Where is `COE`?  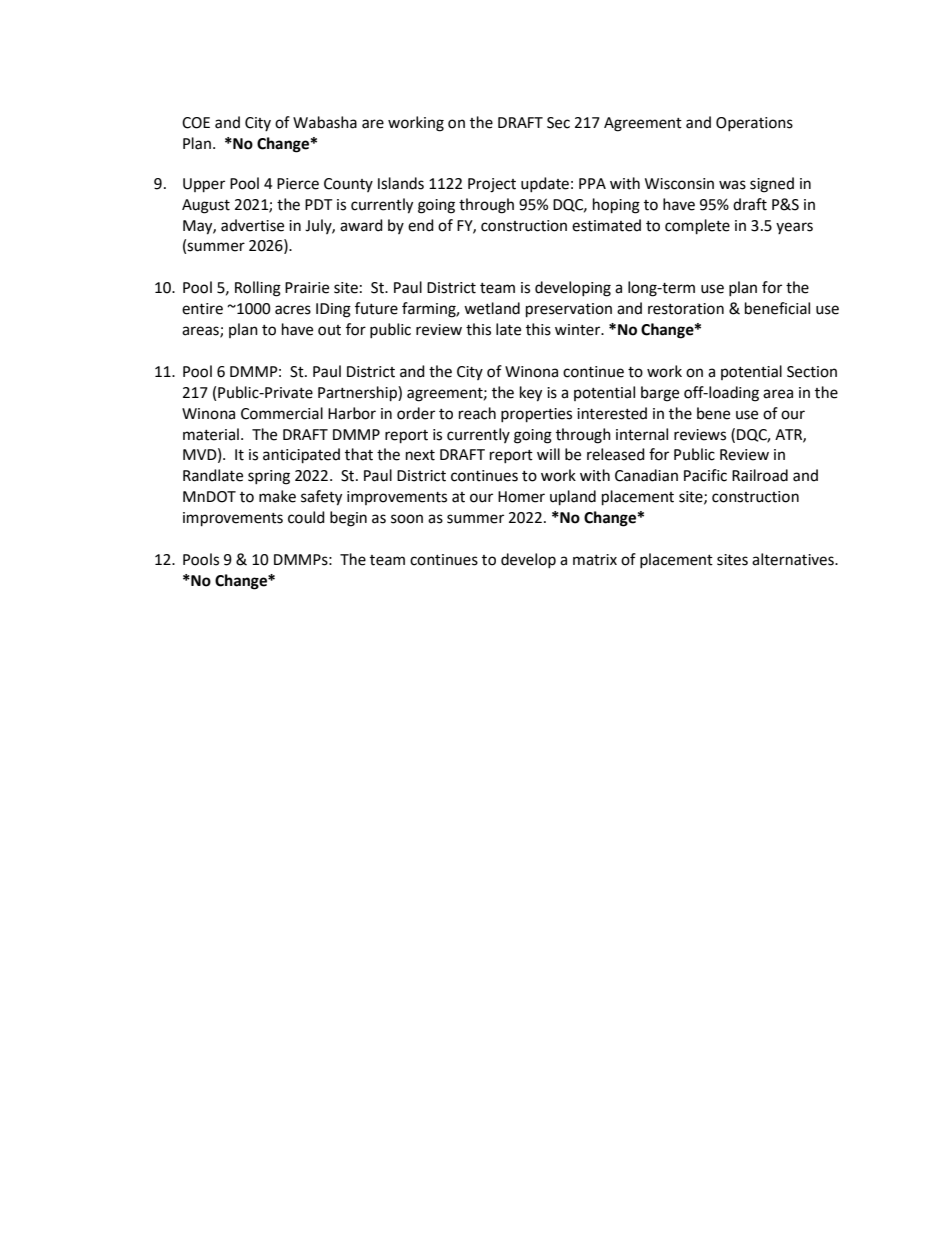 COE is located at coordinates (196, 123).
